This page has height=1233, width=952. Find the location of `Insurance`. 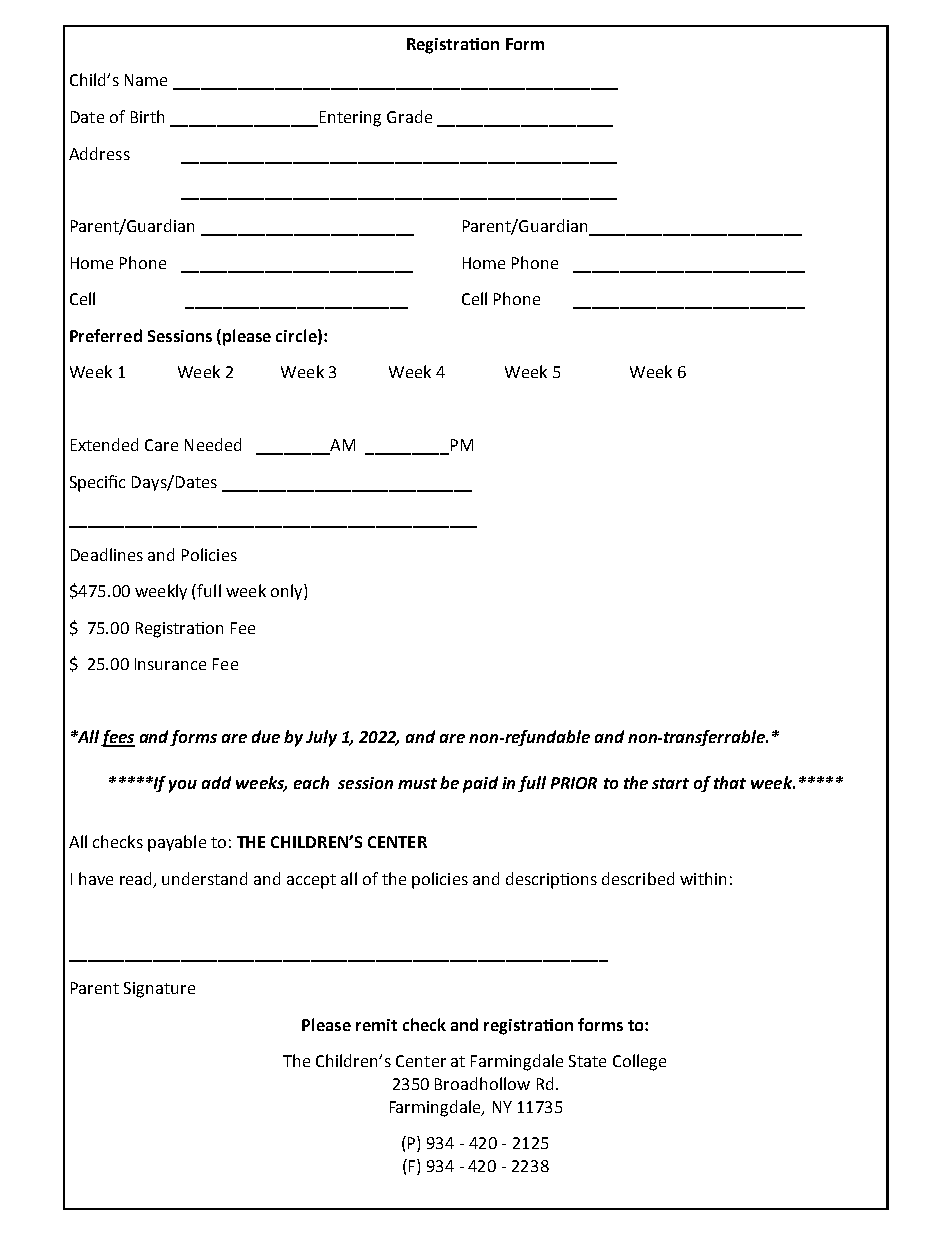

Insurance is located at coordinates (170, 664).
